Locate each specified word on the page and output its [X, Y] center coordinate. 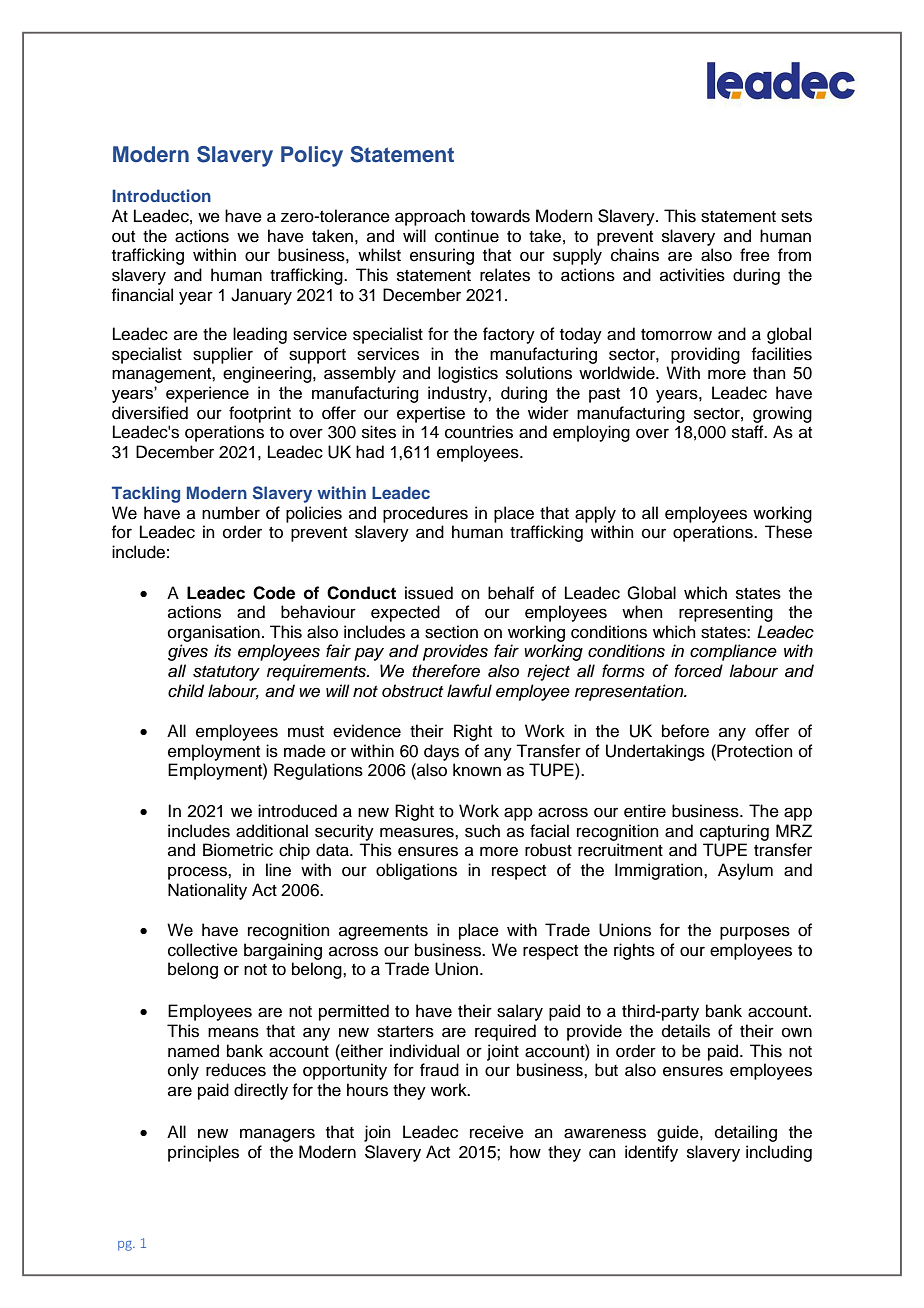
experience [207, 394]
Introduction [161, 195]
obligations [416, 871]
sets [796, 217]
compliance [733, 652]
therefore [446, 671]
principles [203, 1153]
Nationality [207, 891]
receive [497, 1132]
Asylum [745, 871]
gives [188, 652]
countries [479, 432]
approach [430, 217]
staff [749, 432]
